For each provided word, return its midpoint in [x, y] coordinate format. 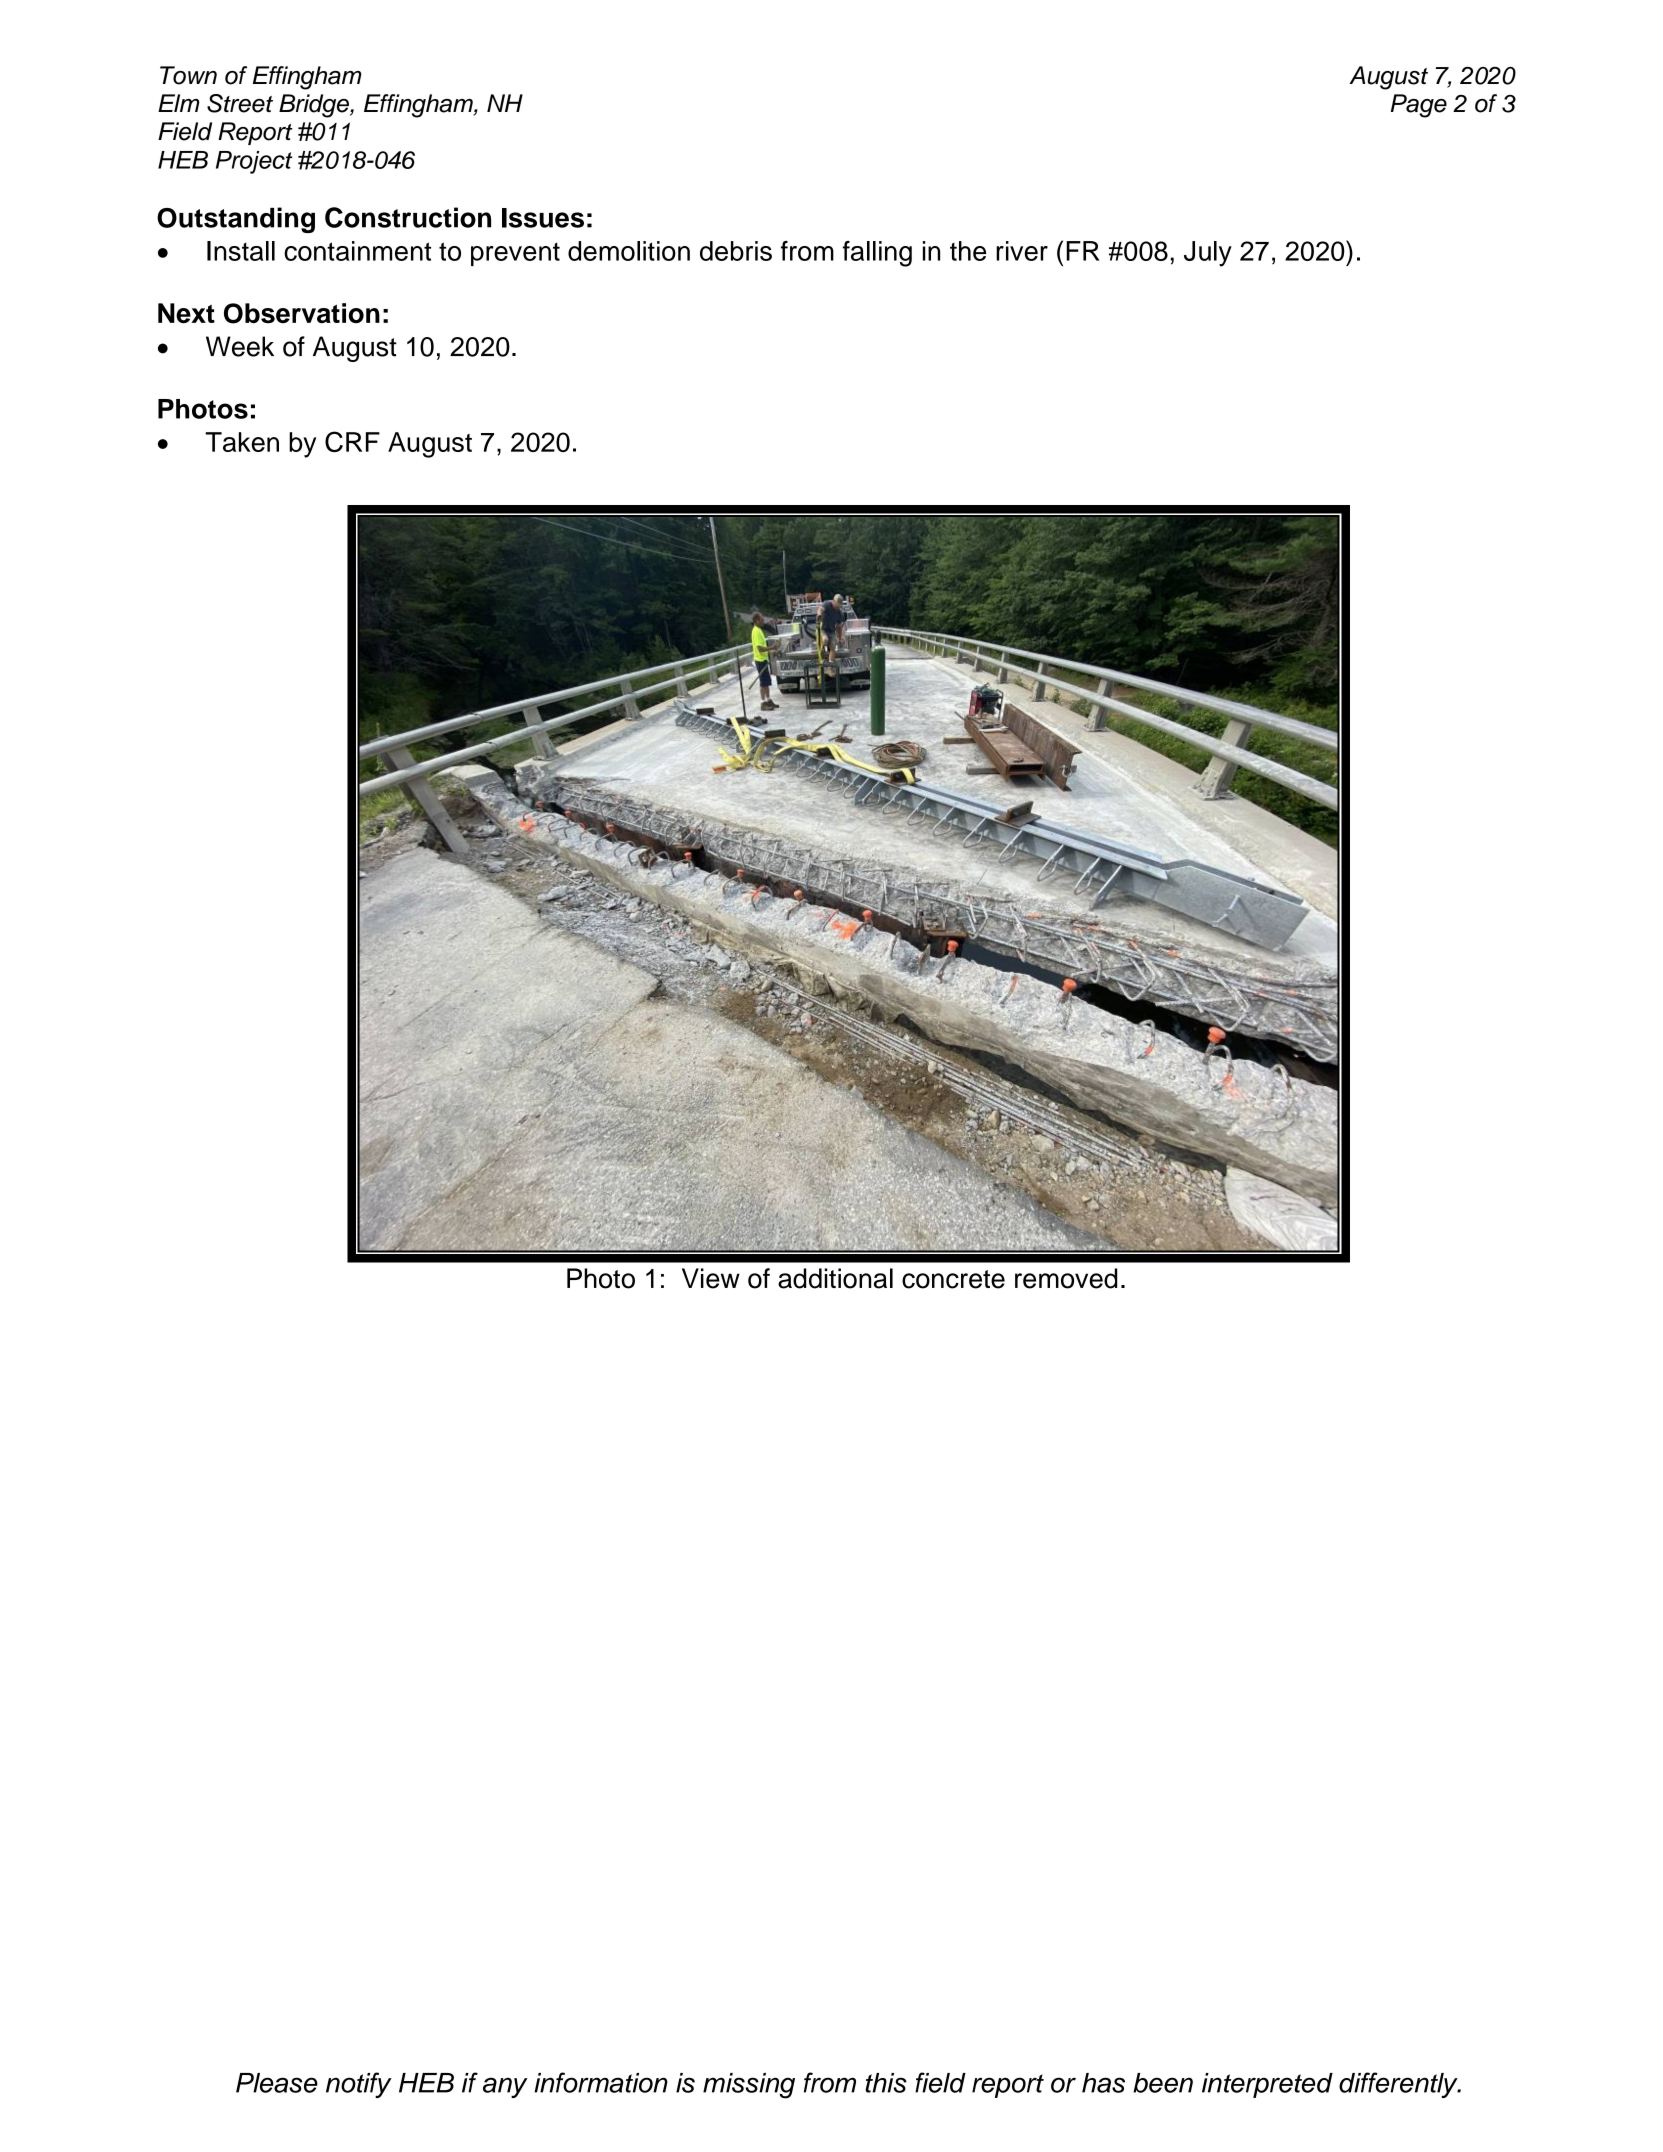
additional [835, 1278]
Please [277, 2083]
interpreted [1267, 2085]
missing [749, 2086]
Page [1419, 106]
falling [877, 254]
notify [359, 2085]
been [1163, 2083]
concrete [953, 1279]
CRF [352, 441]
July [1208, 254]
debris [736, 251]
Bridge [315, 106]
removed [1066, 1278]
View [711, 1278]
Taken [242, 442]
